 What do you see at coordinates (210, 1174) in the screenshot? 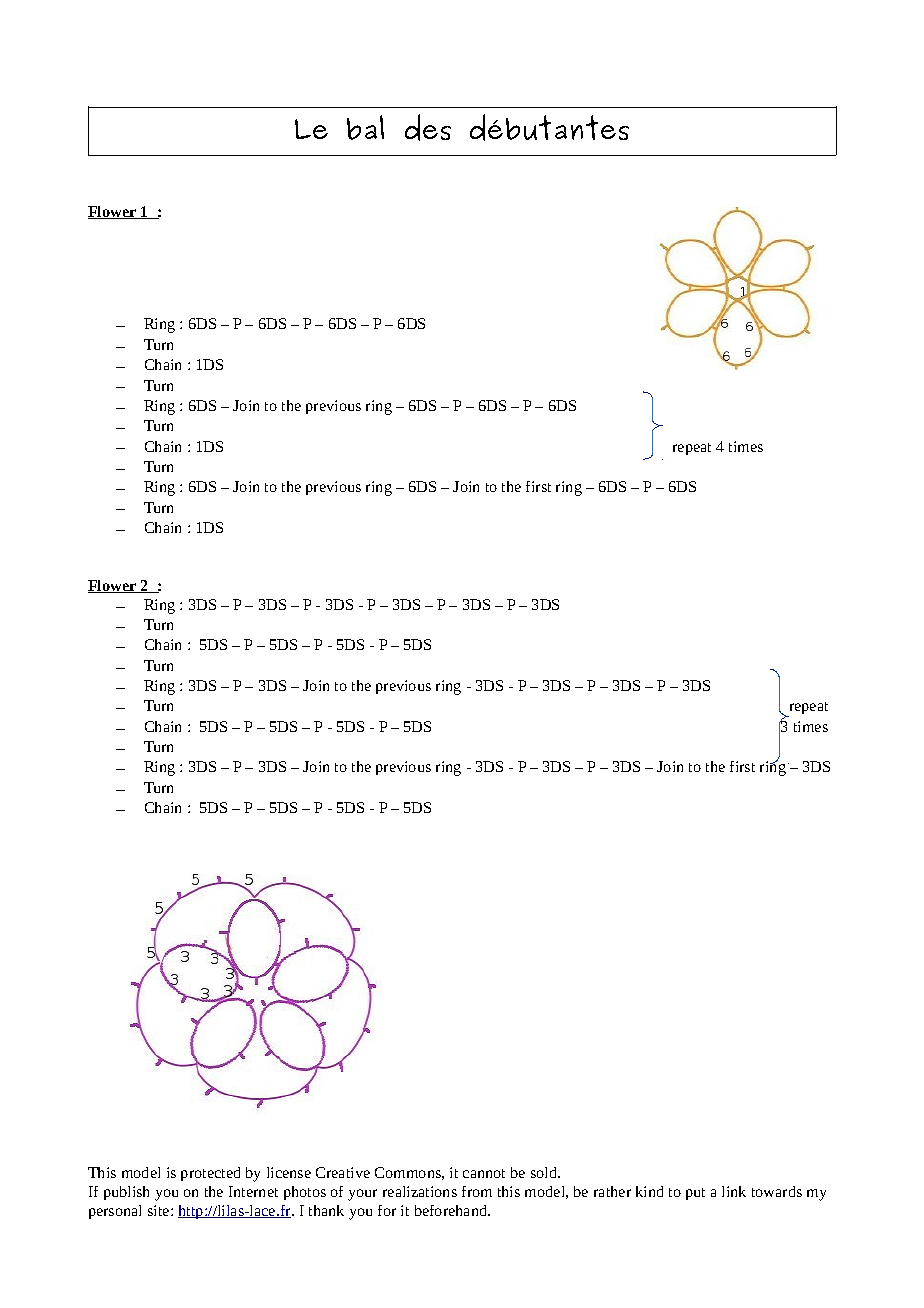
I see `protected` at bounding box center [210, 1174].
